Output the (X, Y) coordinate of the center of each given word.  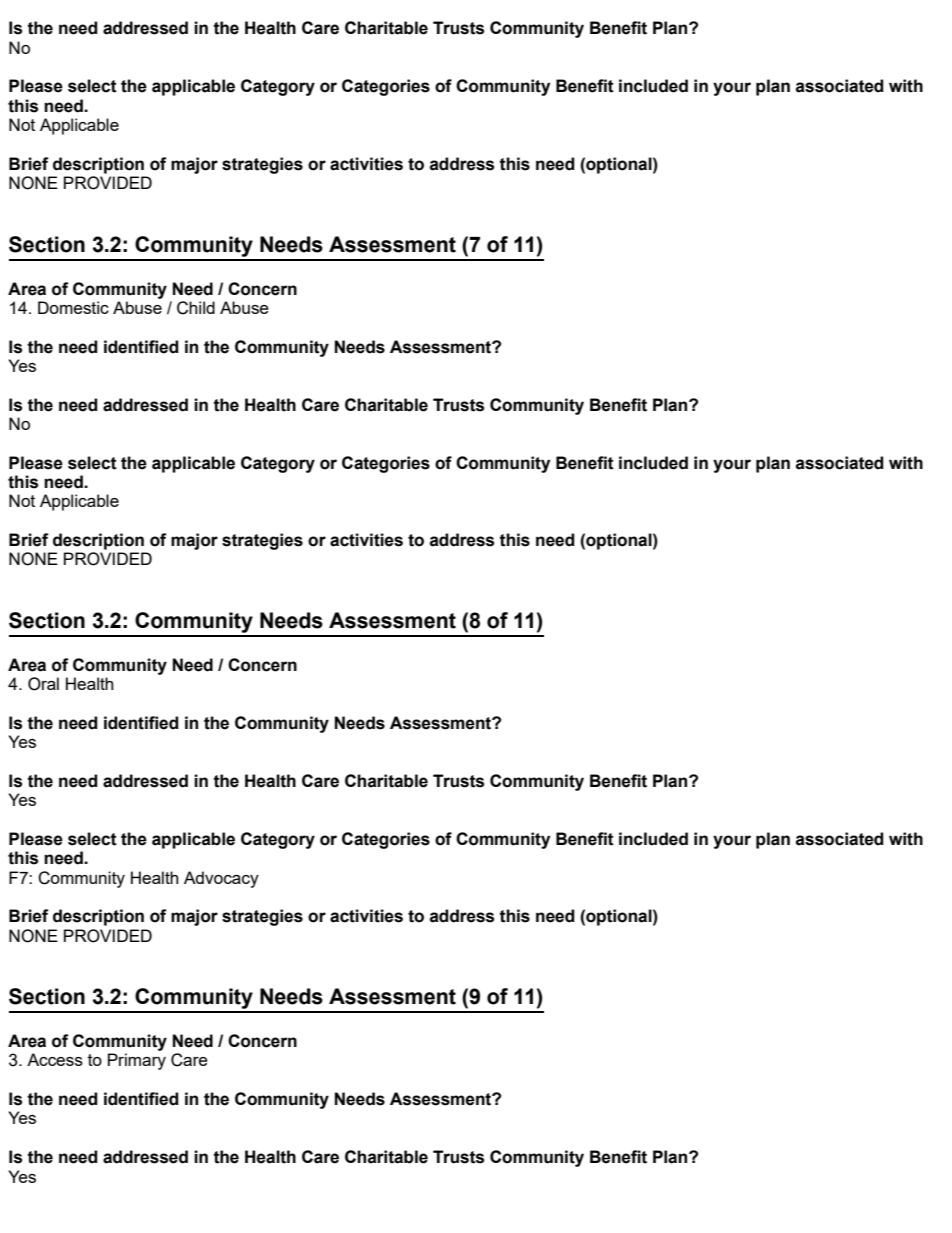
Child (196, 308)
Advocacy (221, 879)
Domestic (73, 307)
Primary (137, 1061)
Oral (43, 684)
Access (55, 1059)
